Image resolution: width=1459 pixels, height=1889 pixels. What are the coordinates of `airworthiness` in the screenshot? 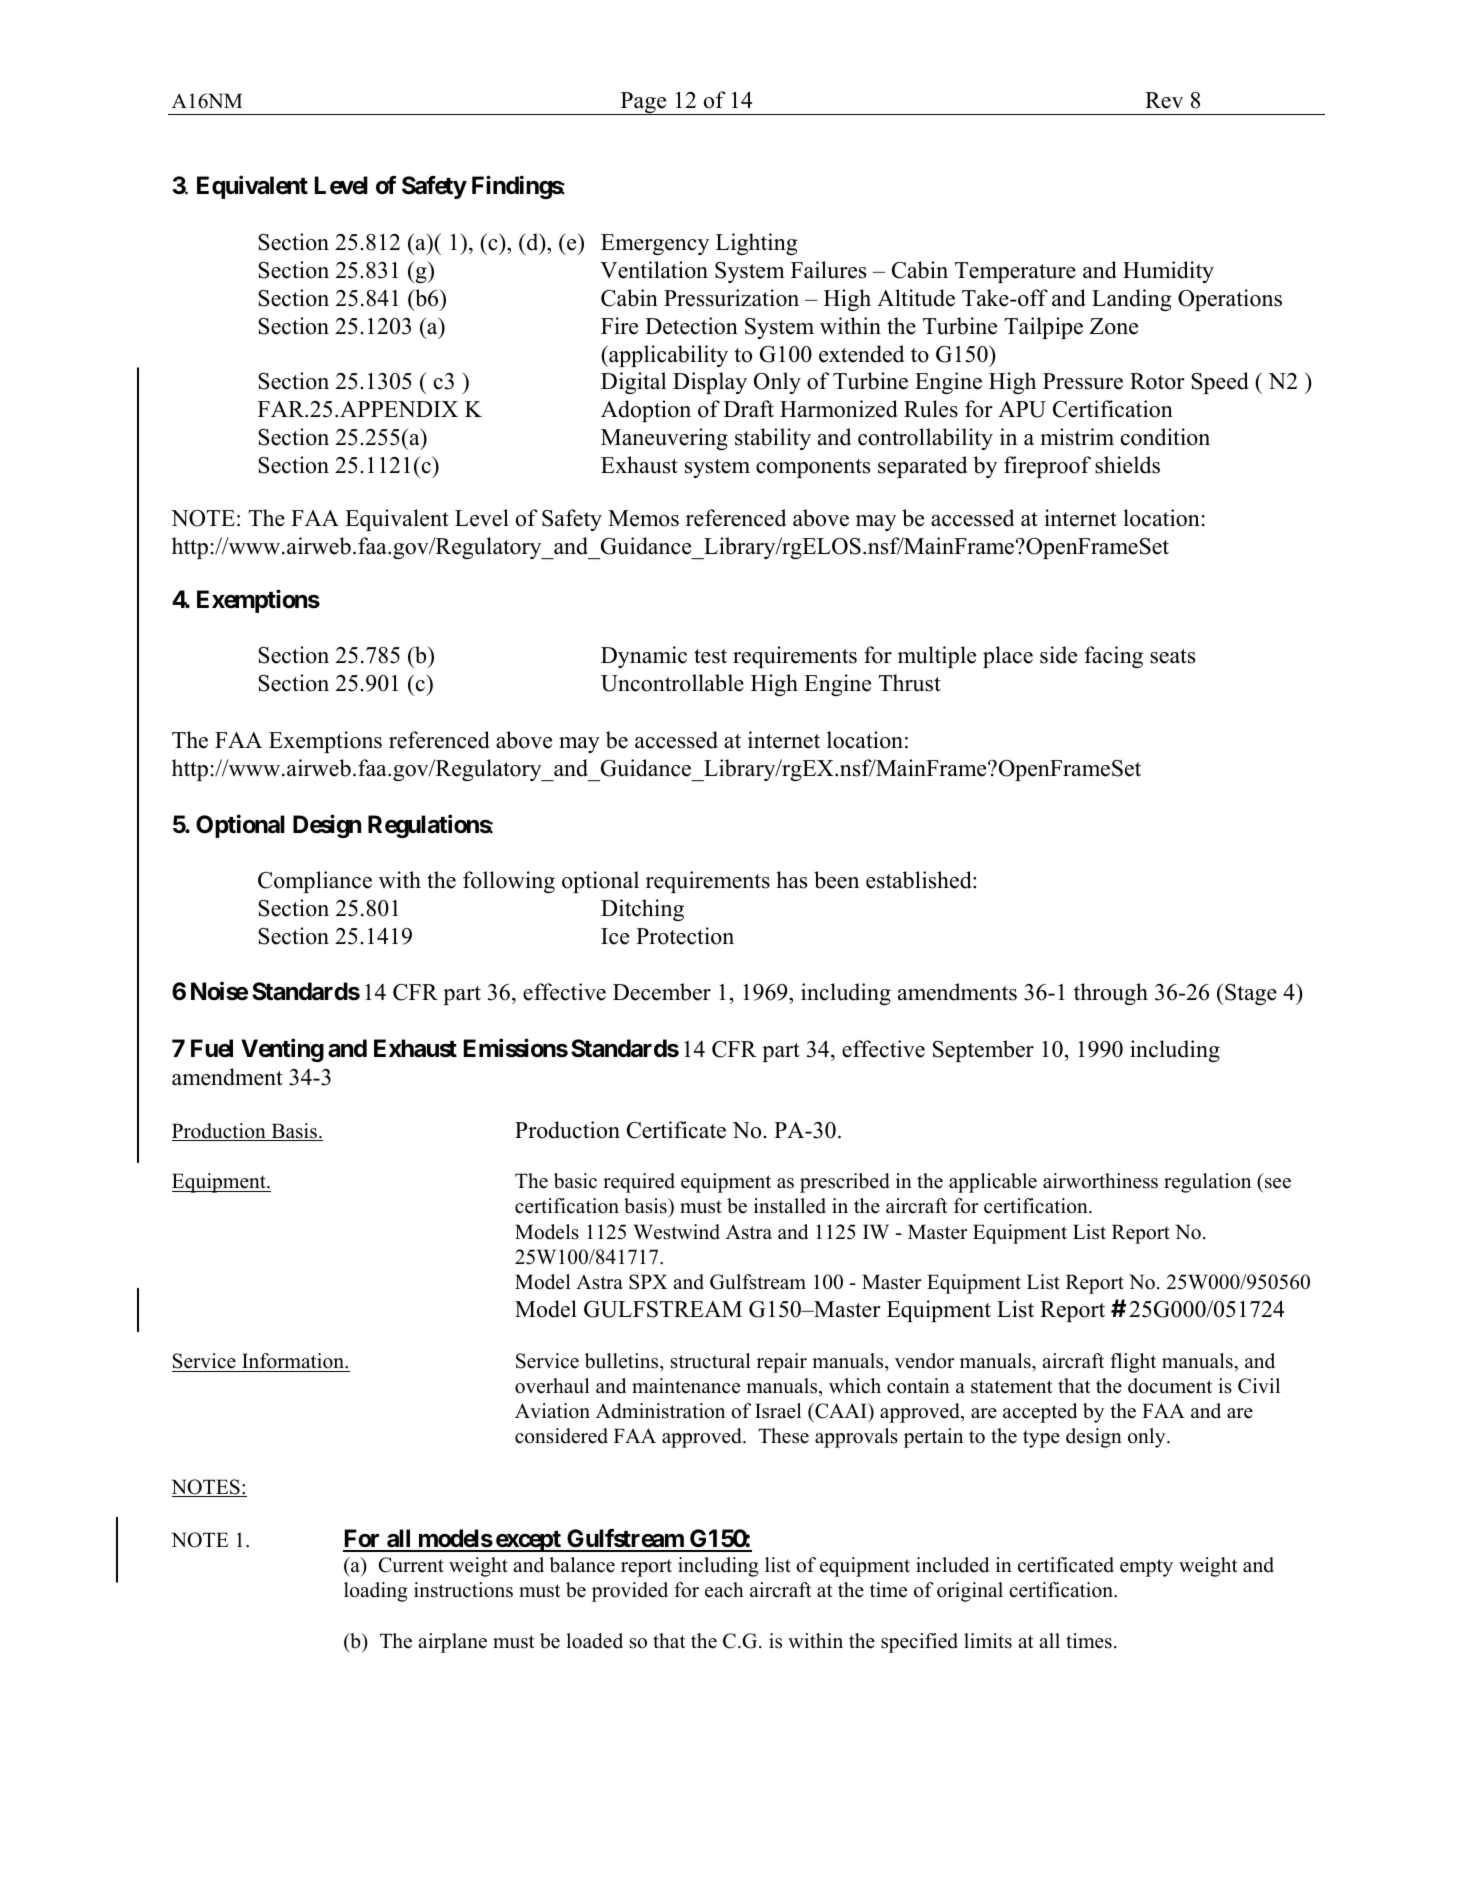 It's located at (1100, 1181).
